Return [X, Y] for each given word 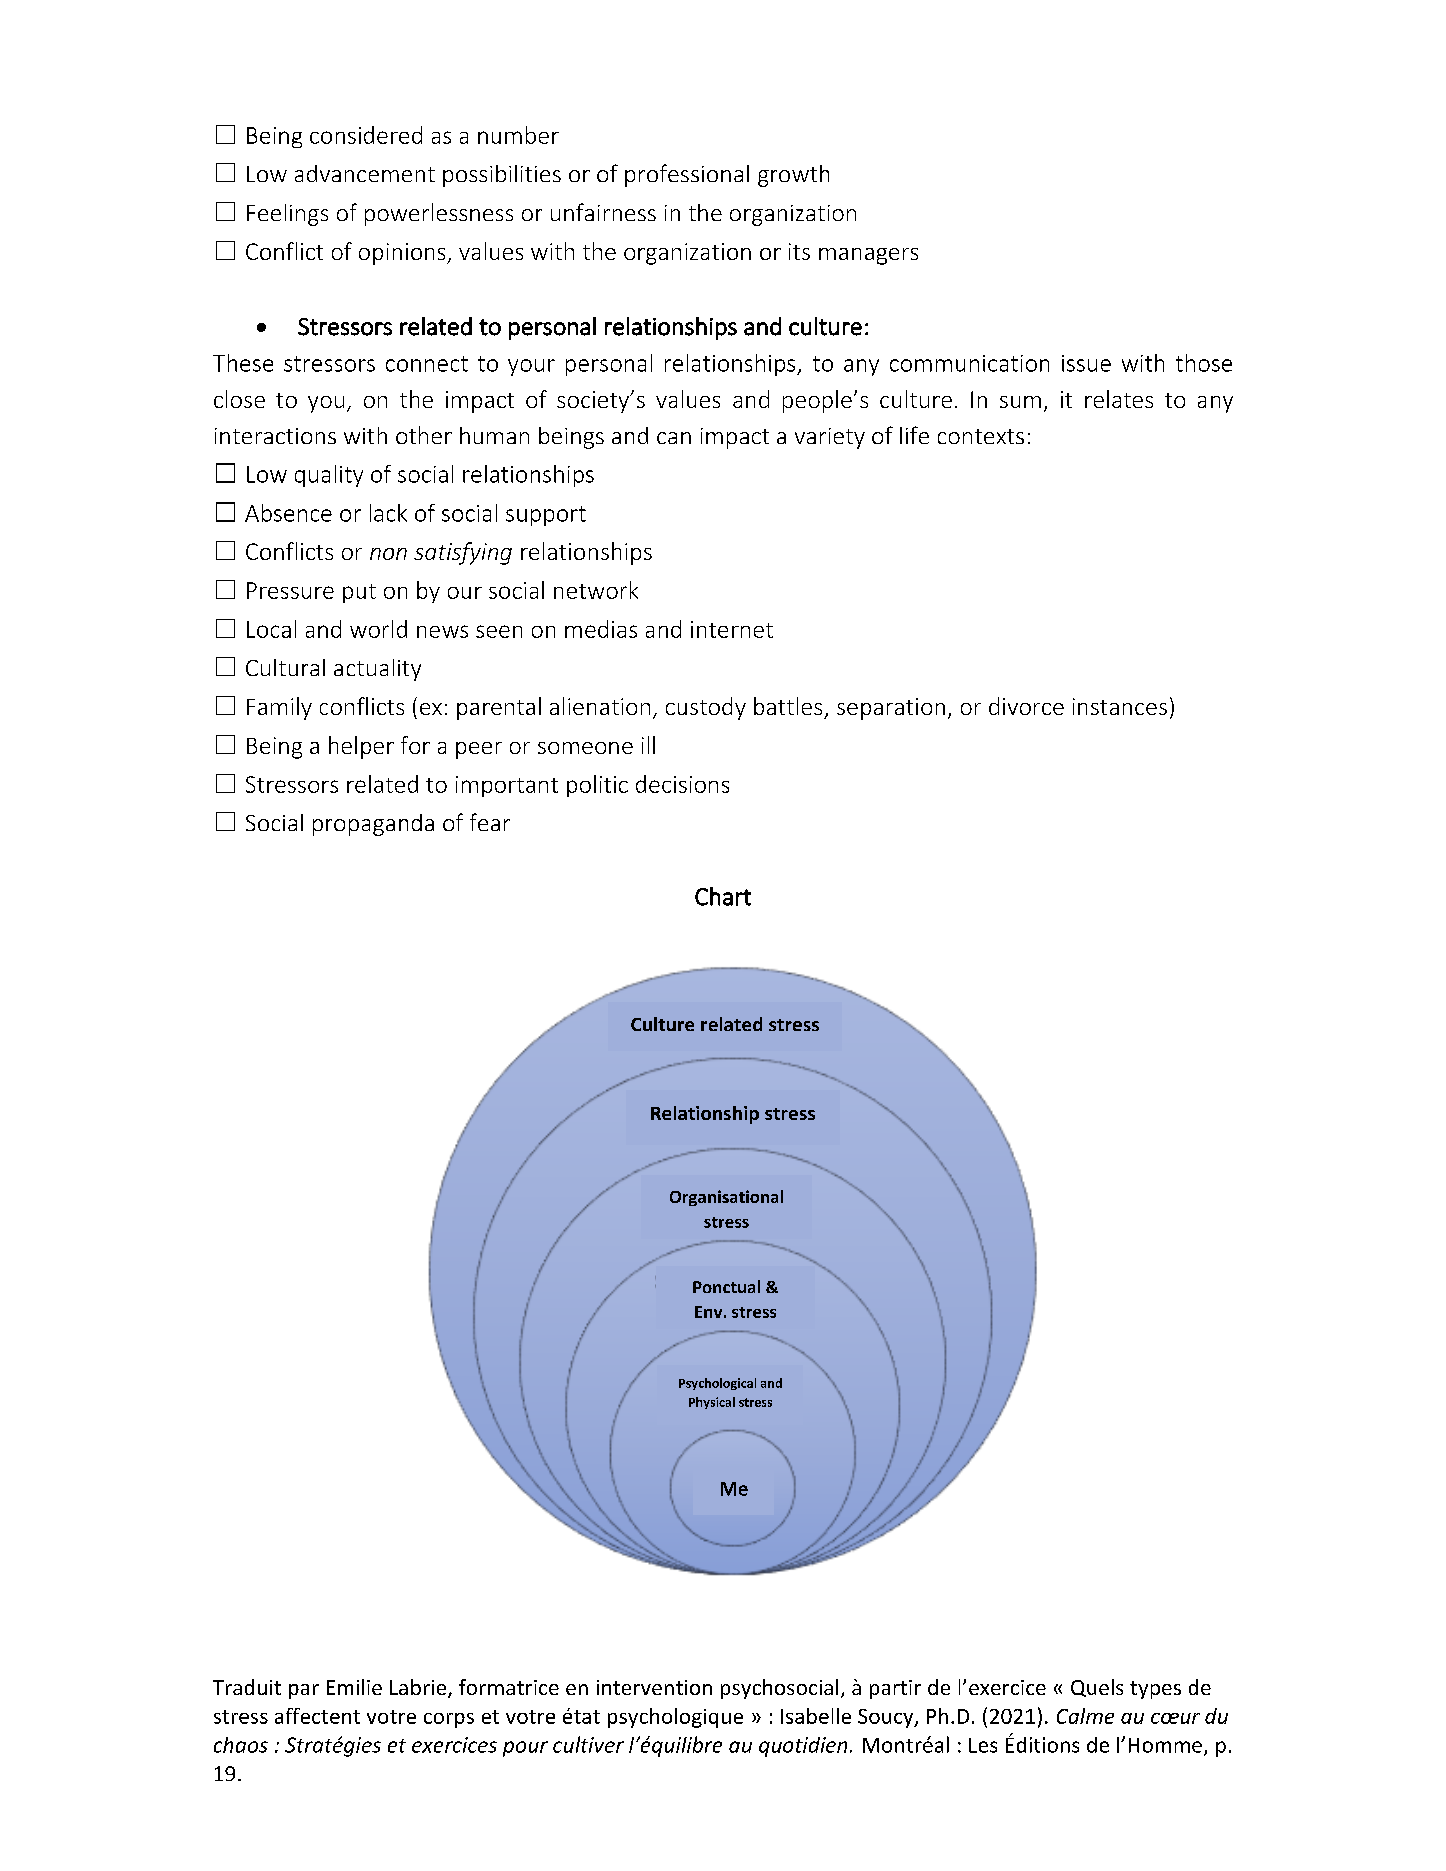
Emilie [354, 1687]
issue [1086, 363]
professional [687, 175]
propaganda [373, 825]
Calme [1085, 1716]
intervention [654, 1687]
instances [1120, 706]
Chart [723, 896]
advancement [365, 173]
